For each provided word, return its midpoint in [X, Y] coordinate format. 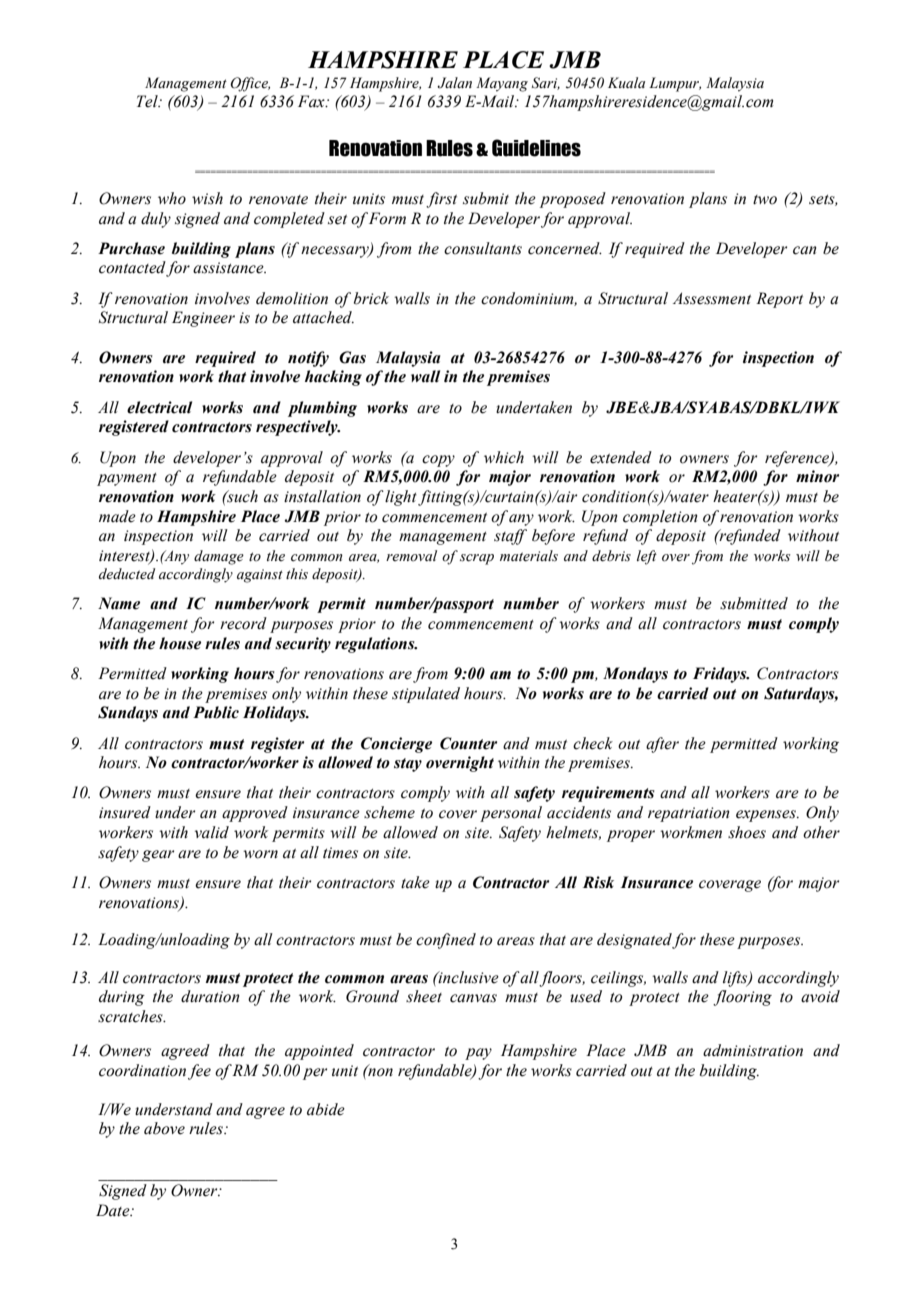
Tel [148, 101]
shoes [747, 832]
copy [438, 461]
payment [127, 479]
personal [511, 814]
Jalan [454, 83]
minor [817, 476]
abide [326, 1109]
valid [212, 832]
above [164, 1128]
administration [753, 1050]
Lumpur [675, 84]
